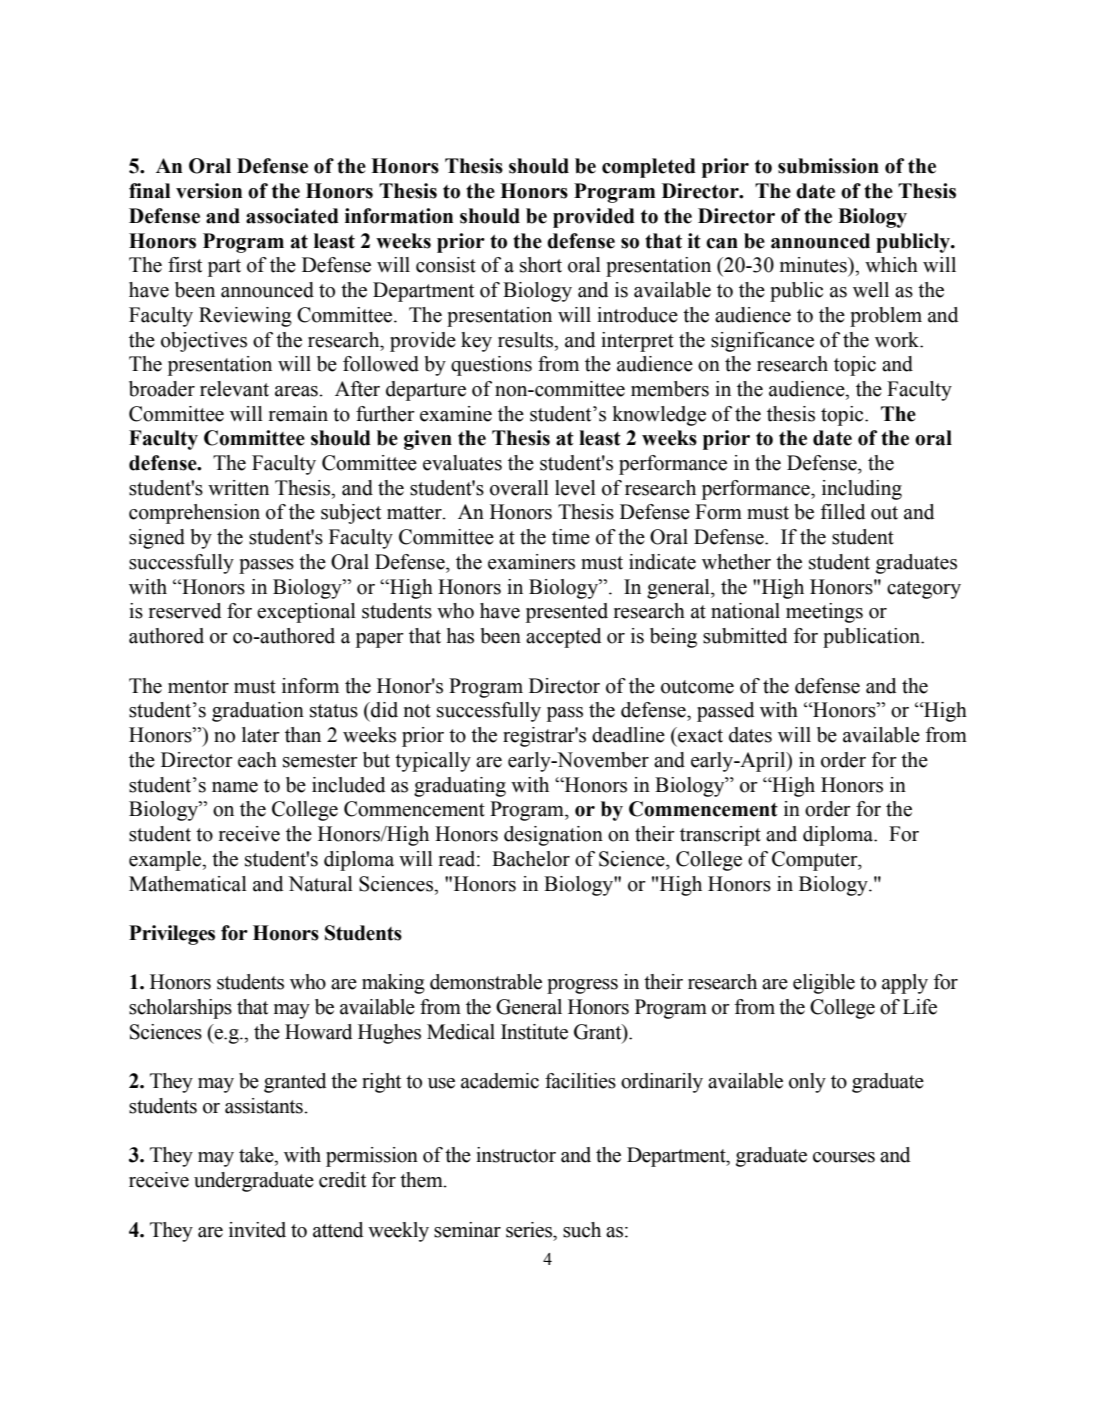 The width and height of the page is (1096, 1419). What do you see at coordinates (828, 166) in the page?
I see `submission` at bounding box center [828, 166].
